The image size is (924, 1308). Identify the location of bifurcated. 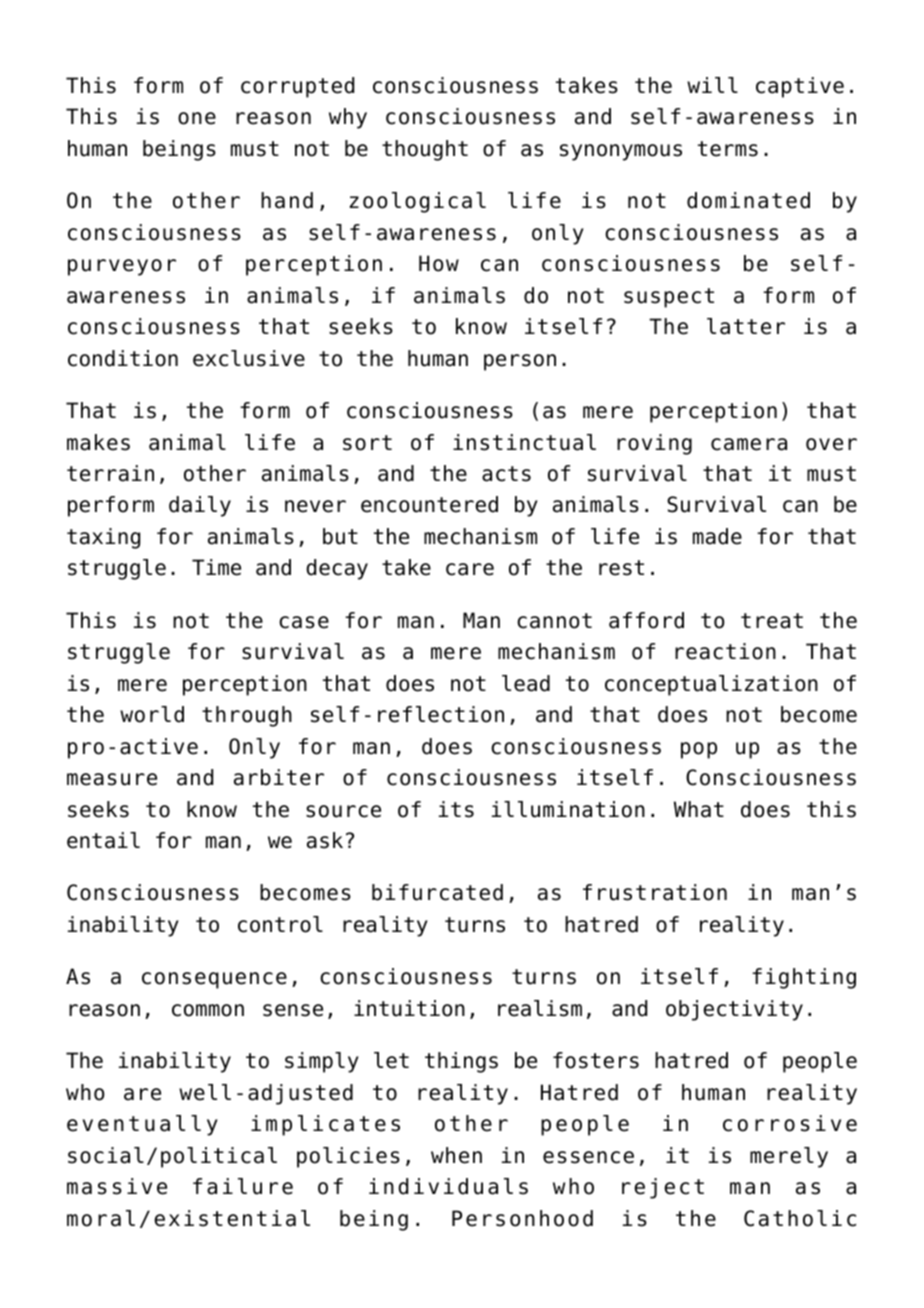
(437, 892).
